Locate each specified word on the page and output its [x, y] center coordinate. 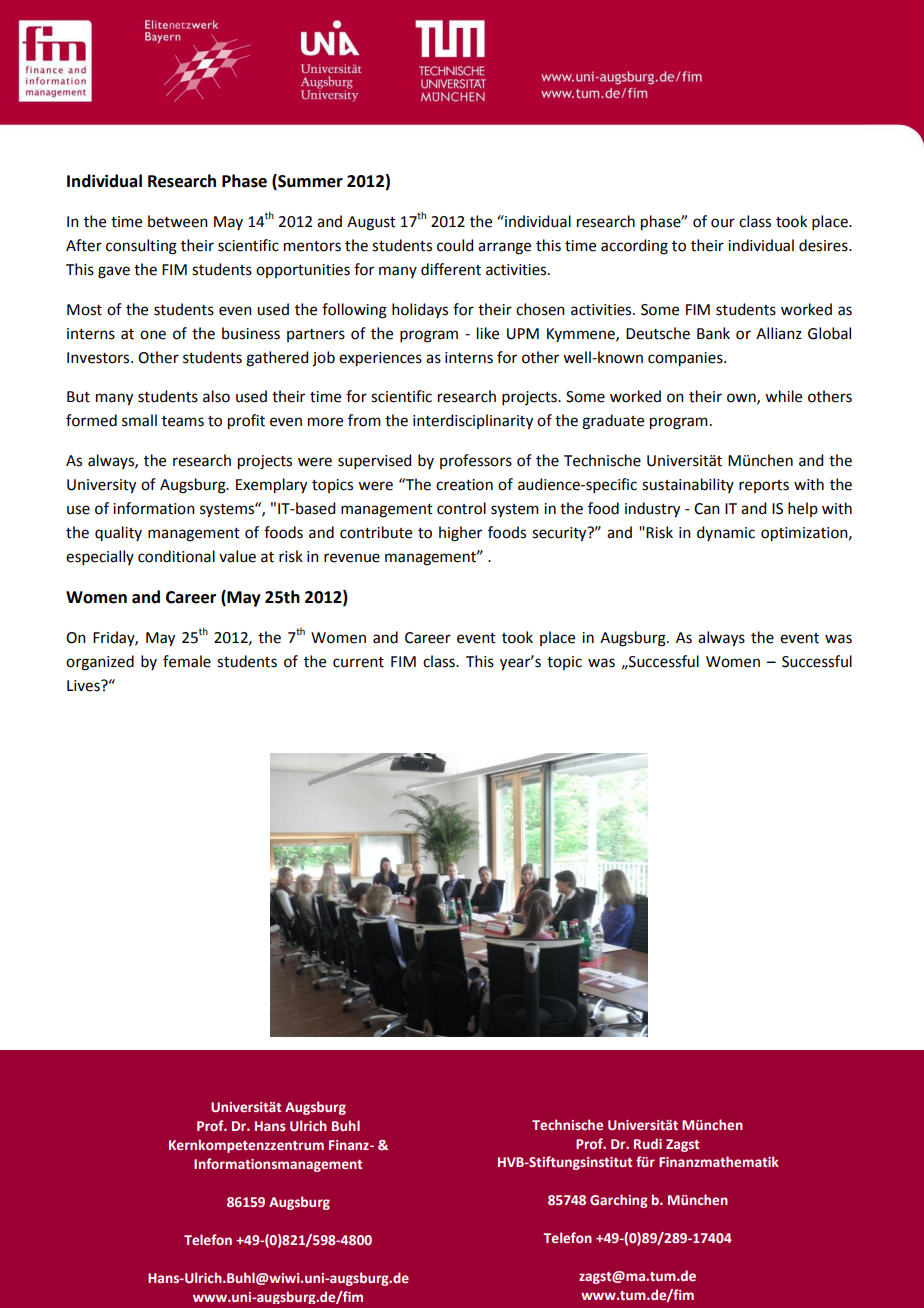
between [178, 221]
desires [824, 245]
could [455, 245]
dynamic [726, 533]
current [358, 662]
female [187, 661]
